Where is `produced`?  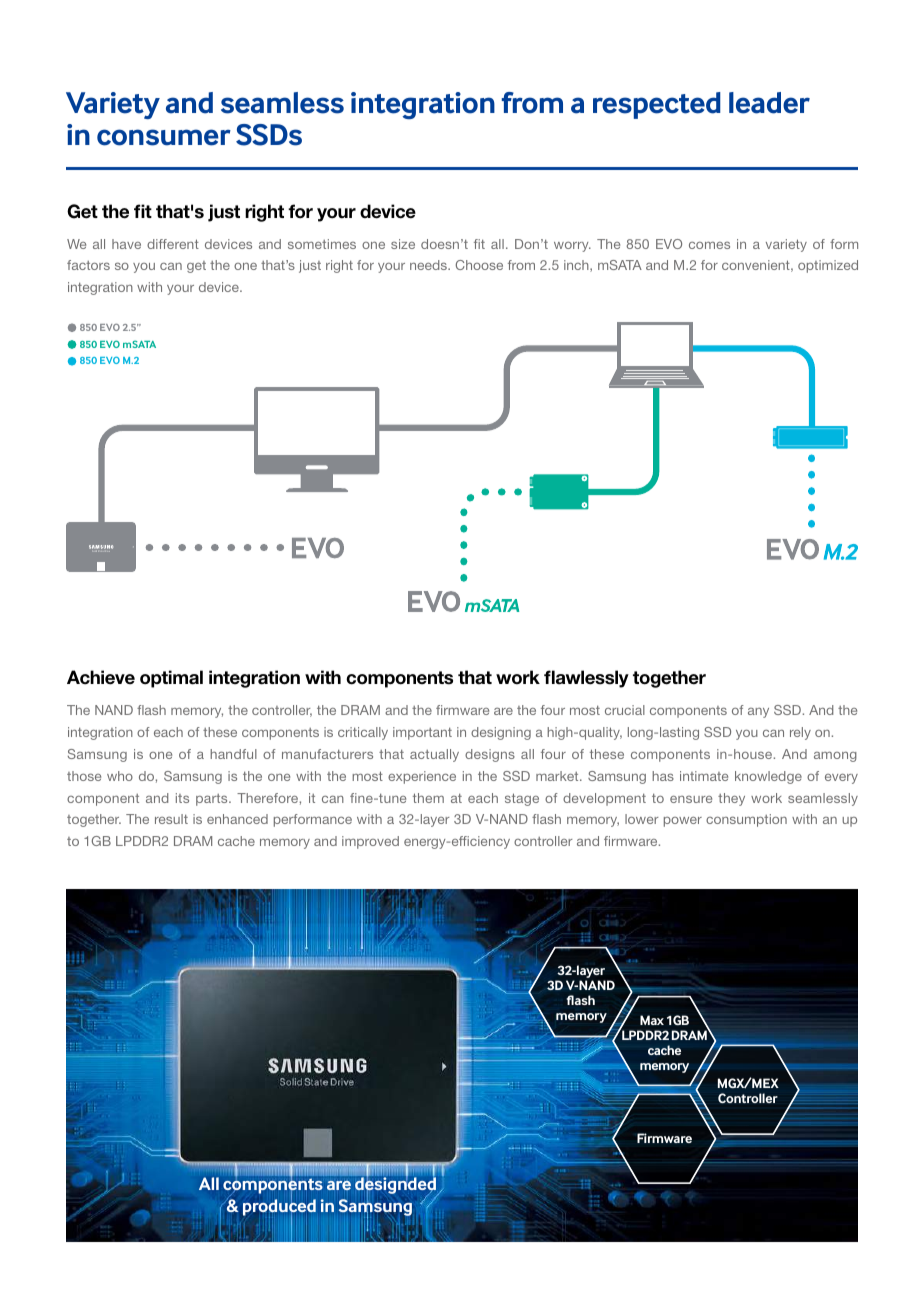 produced is located at coordinates (279, 1207).
